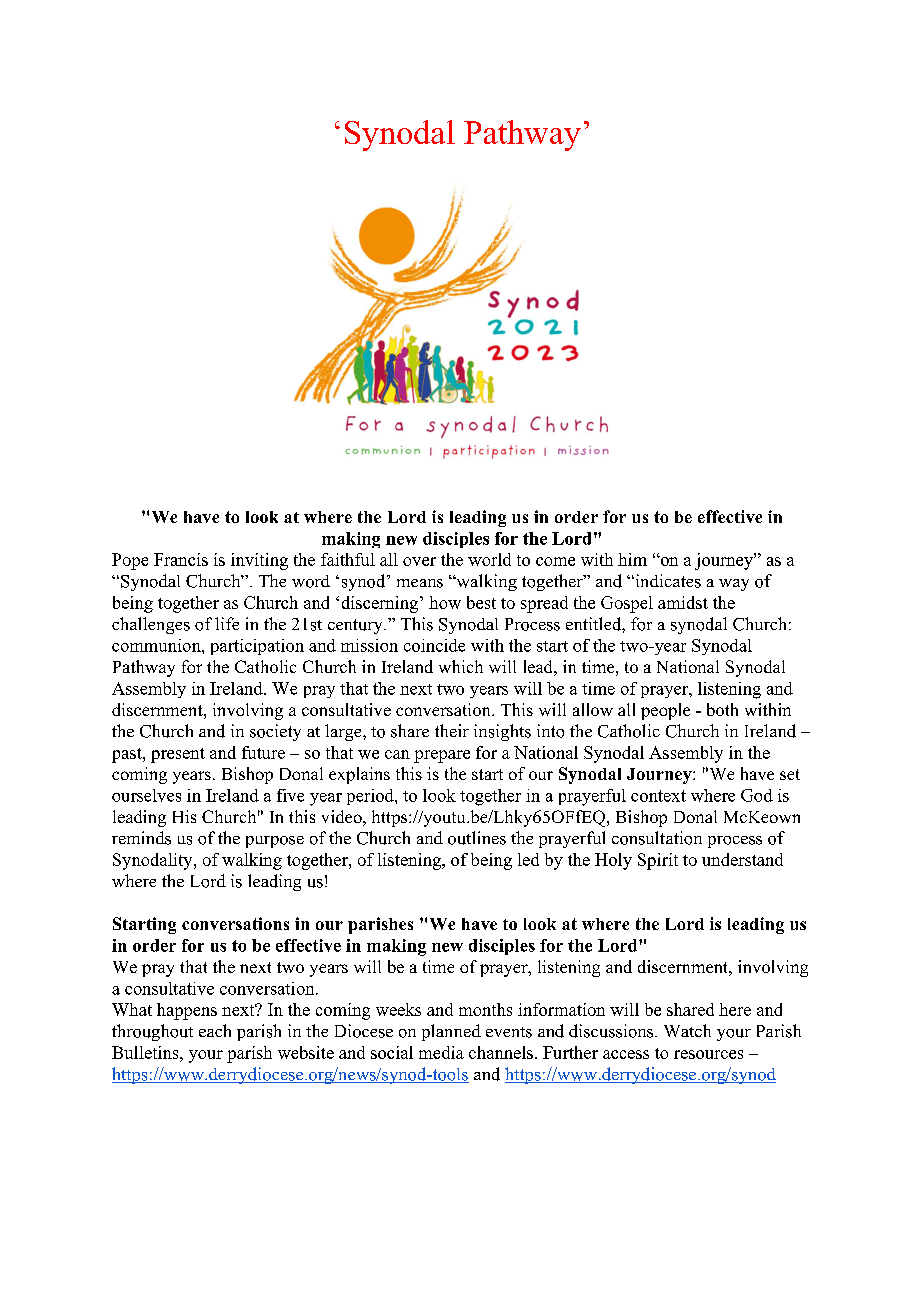 The image size is (924, 1308). Describe the element at coordinates (451, 1032) in the document. I see `planned` at that location.
